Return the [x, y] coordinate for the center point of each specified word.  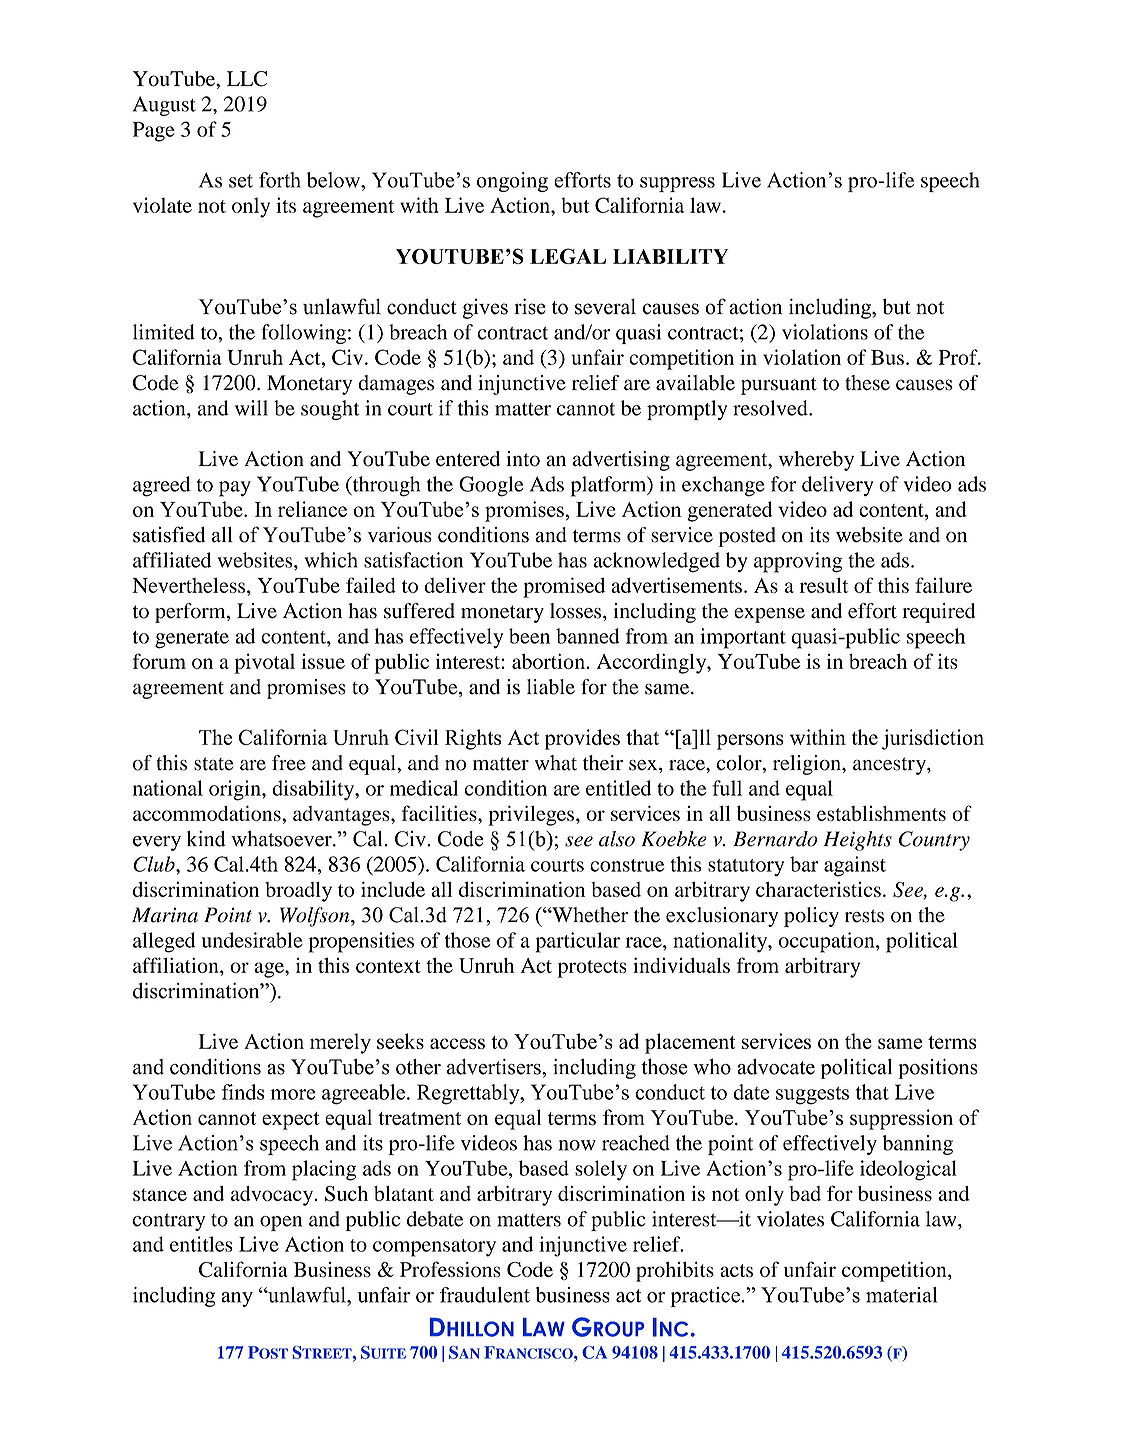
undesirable [252, 940]
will [251, 408]
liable [551, 687]
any [237, 1299]
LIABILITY [670, 256]
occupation [828, 942]
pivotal [264, 663]
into [523, 459]
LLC [247, 79]
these [867, 383]
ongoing [512, 182]
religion [808, 765]
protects [592, 969]
